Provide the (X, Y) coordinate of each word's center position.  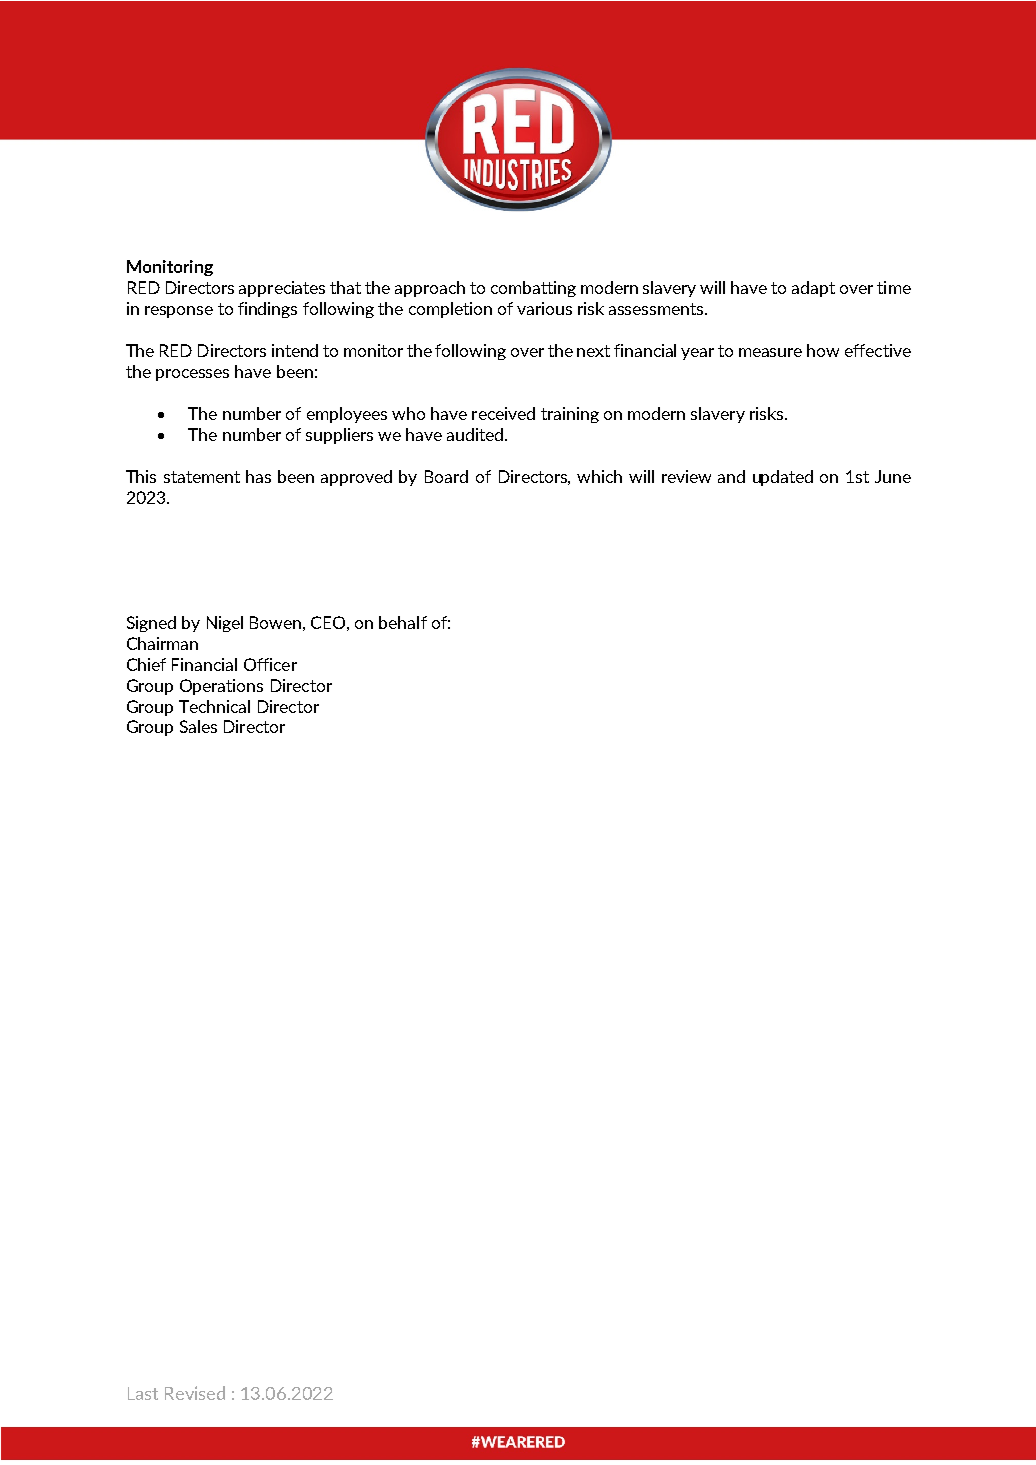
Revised (195, 1393)
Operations (221, 687)
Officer (270, 664)
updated (783, 478)
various (544, 308)
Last (143, 1393)
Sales (198, 726)
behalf (403, 622)
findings (267, 310)
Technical (214, 706)
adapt (813, 289)
